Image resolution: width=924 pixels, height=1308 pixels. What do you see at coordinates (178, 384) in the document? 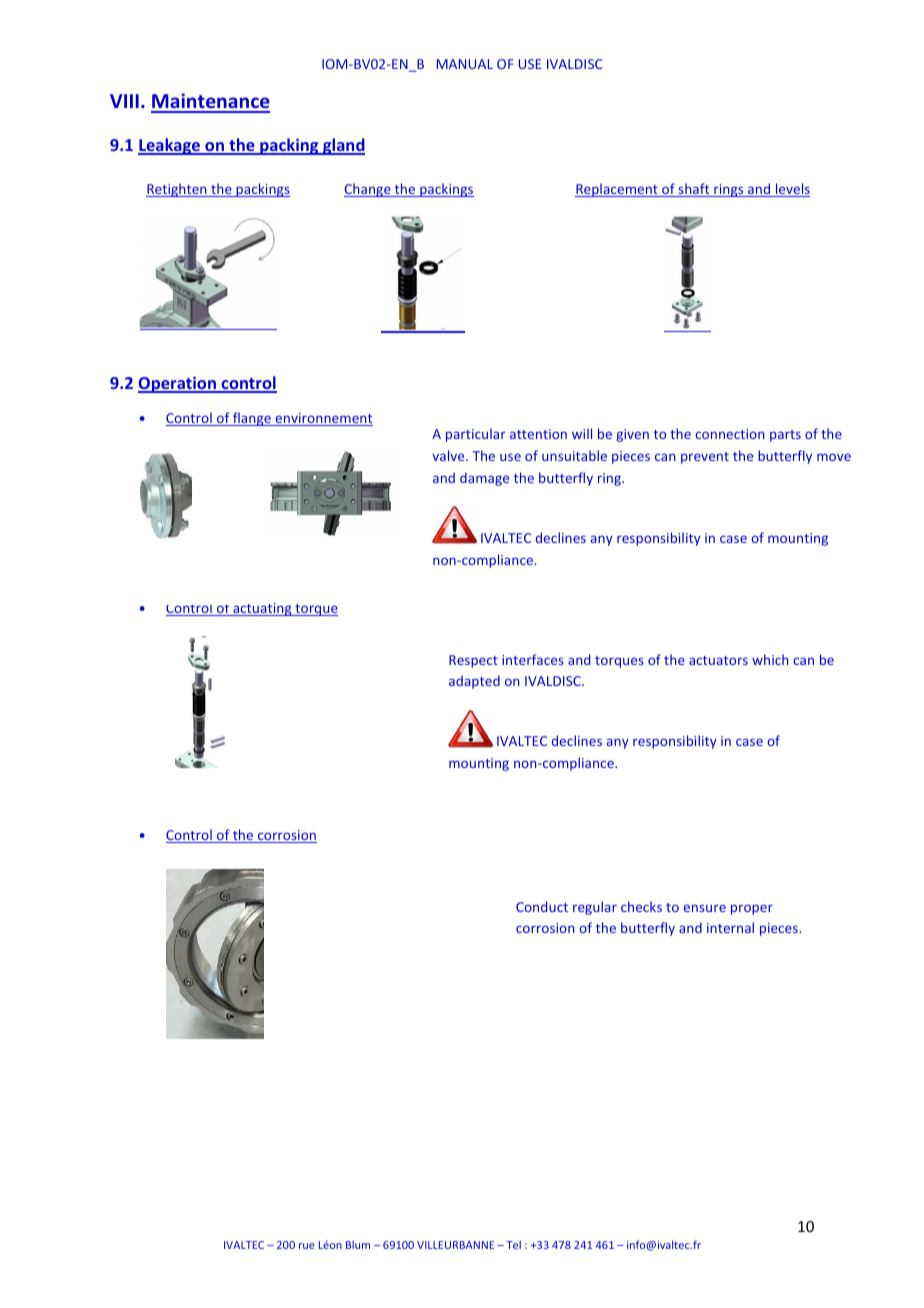
I see `Operation` at bounding box center [178, 384].
